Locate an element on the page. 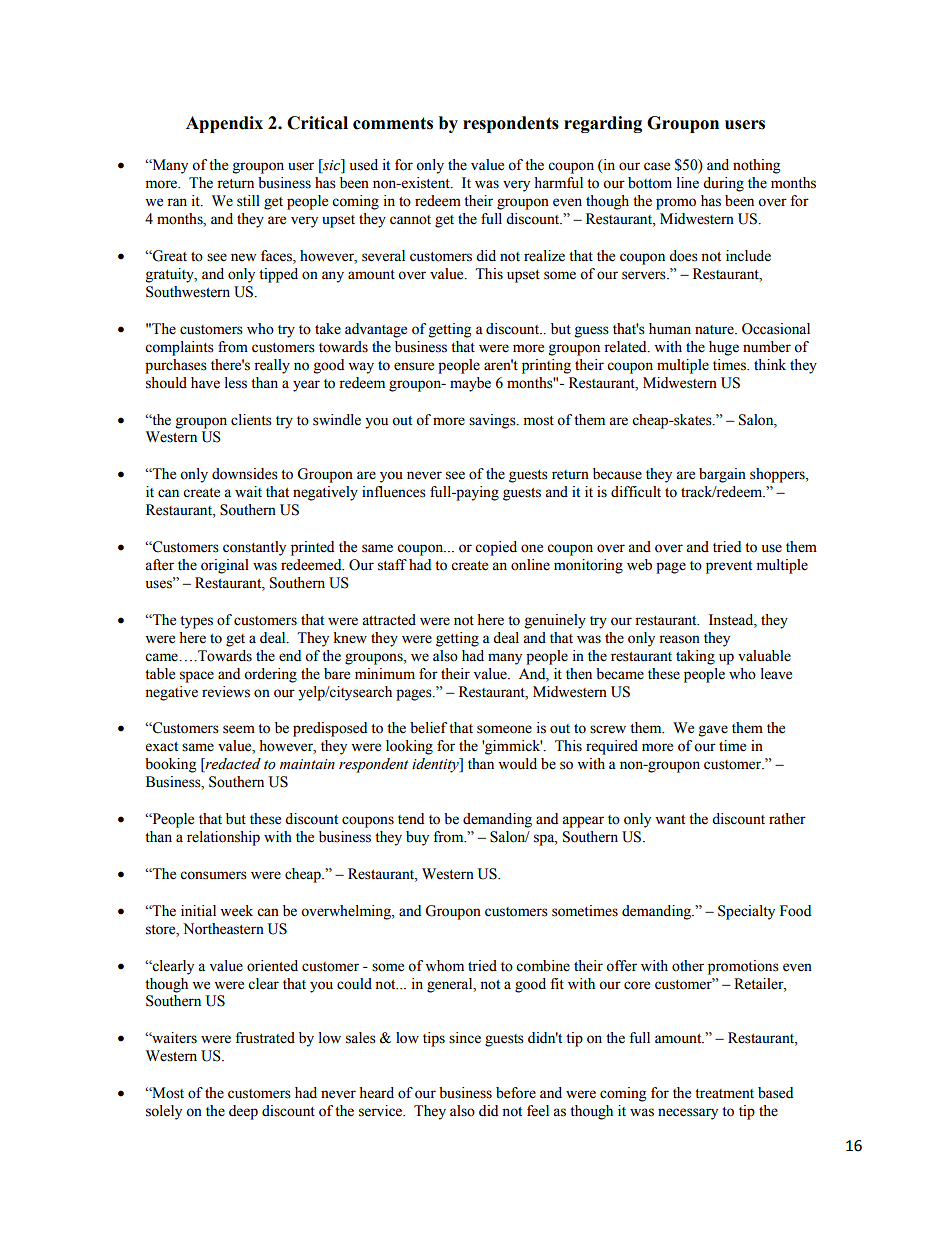 The image size is (952, 1233). downsides is located at coordinates (245, 474).
